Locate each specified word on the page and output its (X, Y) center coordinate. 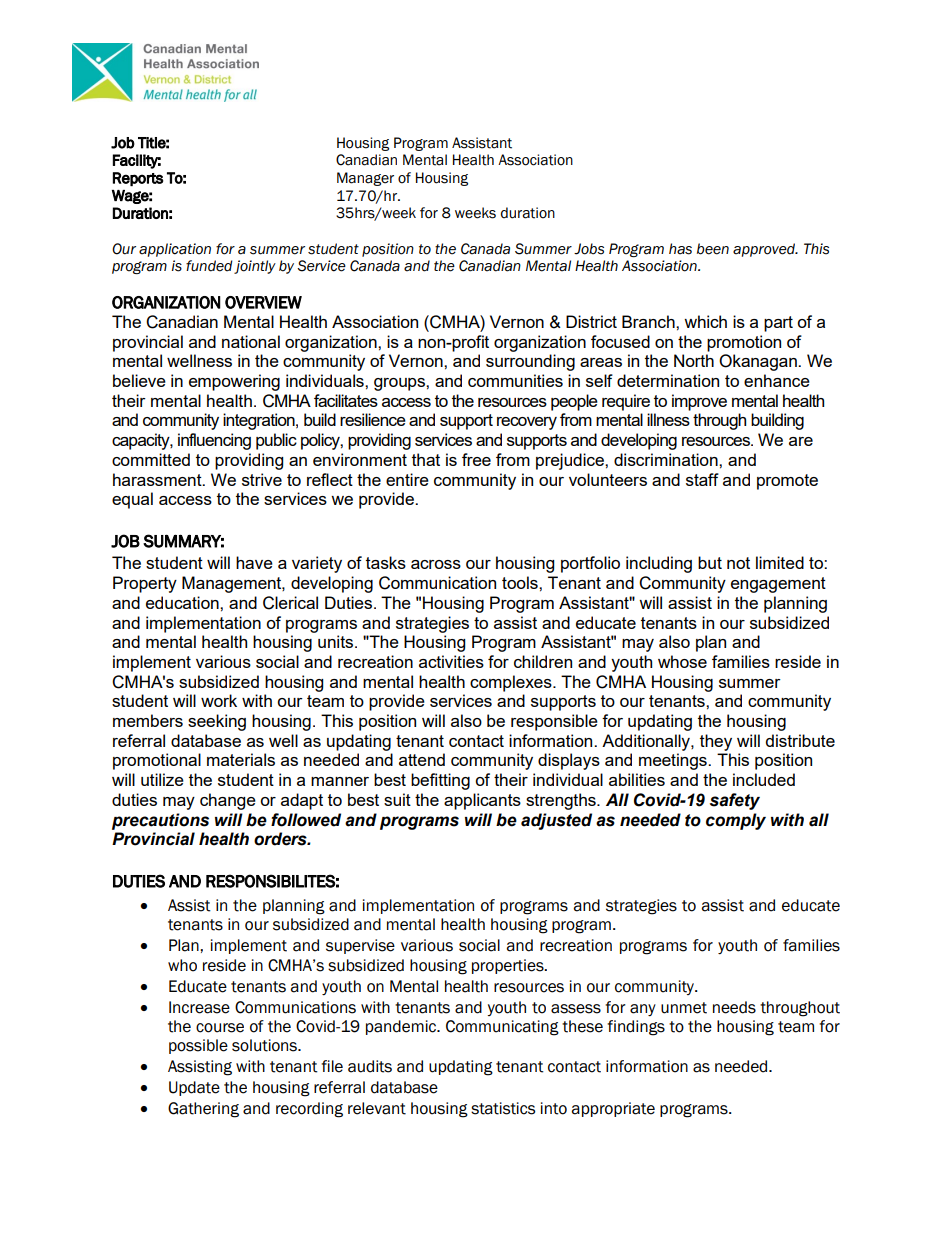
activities (451, 661)
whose (682, 661)
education (183, 602)
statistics (503, 1108)
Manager (365, 179)
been (713, 249)
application (175, 250)
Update (194, 1088)
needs (734, 1007)
